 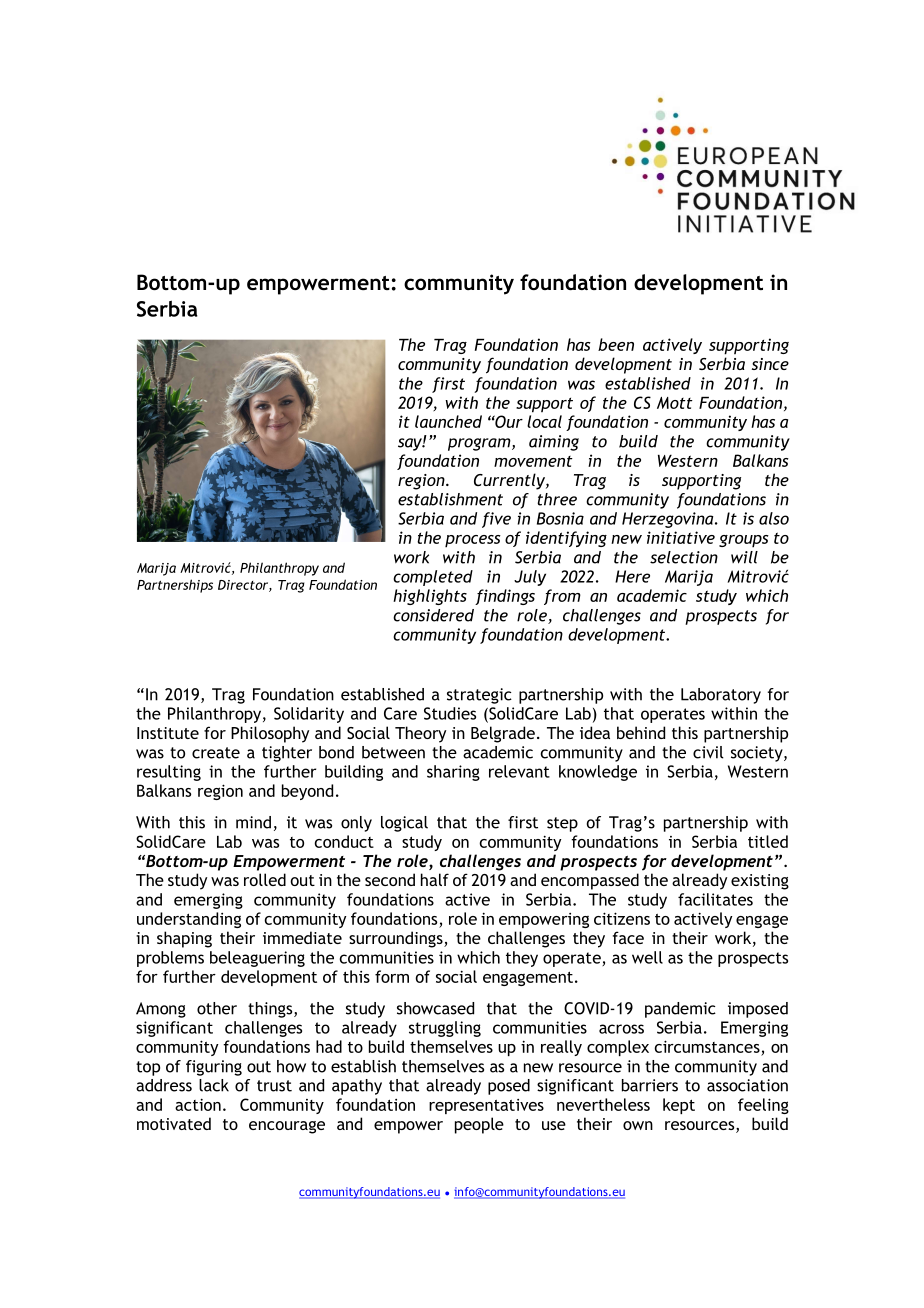 What do you see at coordinates (486, 1106) in the image?
I see `representatives` at bounding box center [486, 1106].
